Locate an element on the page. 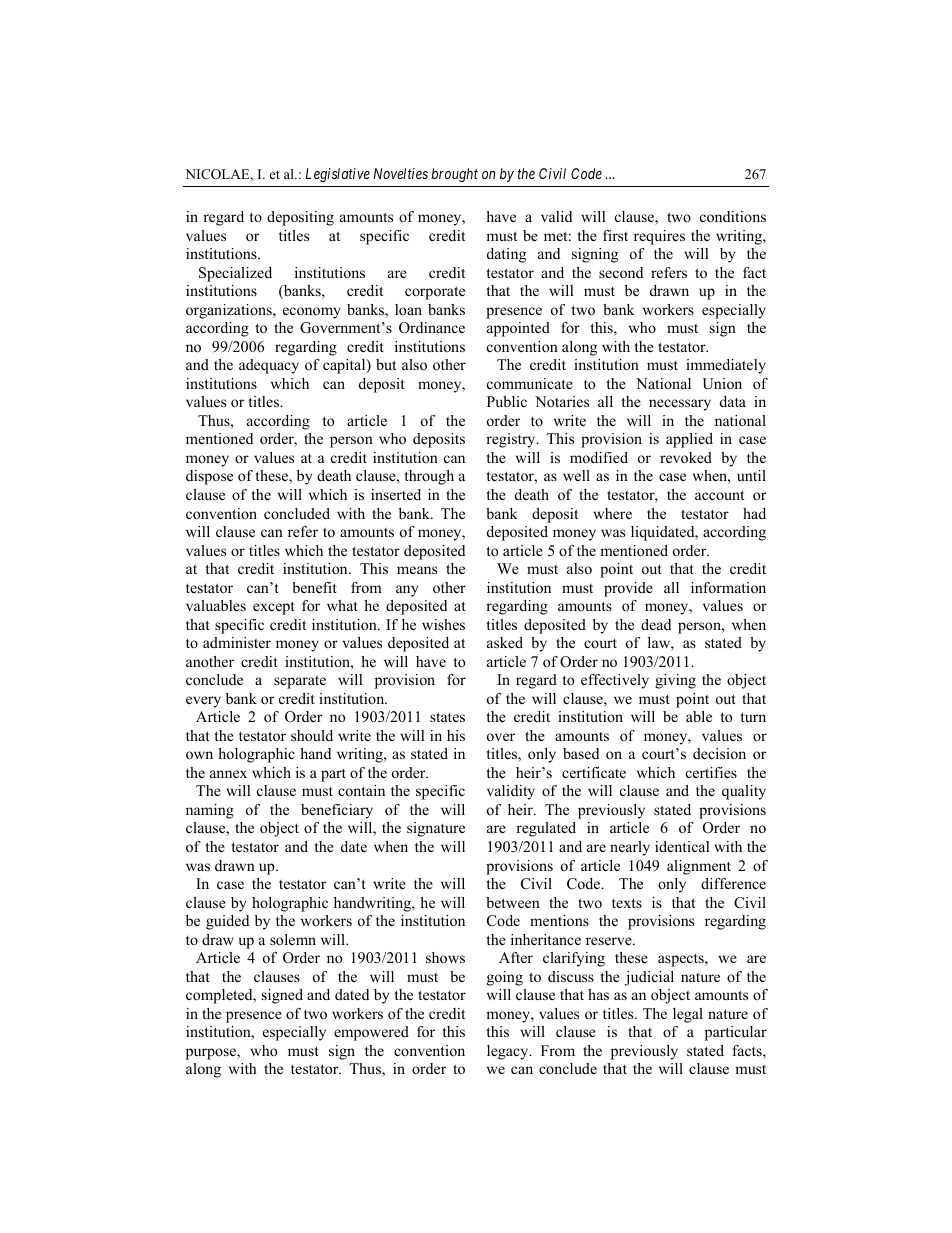 This document has width=952, height=1233. legal is located at coordinates (688, 1015).
